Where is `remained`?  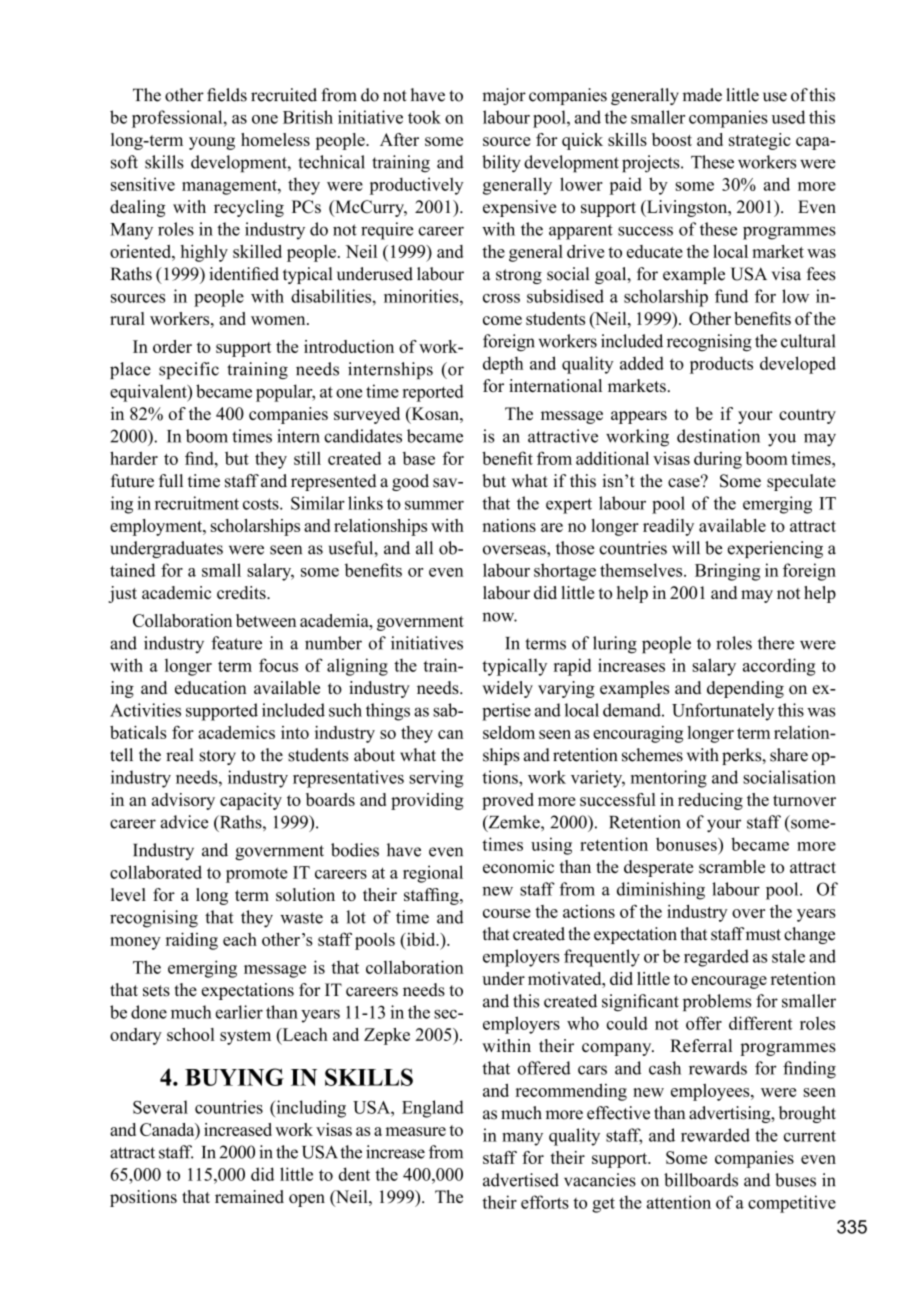 remained is located at coordinates (249, 1196).
